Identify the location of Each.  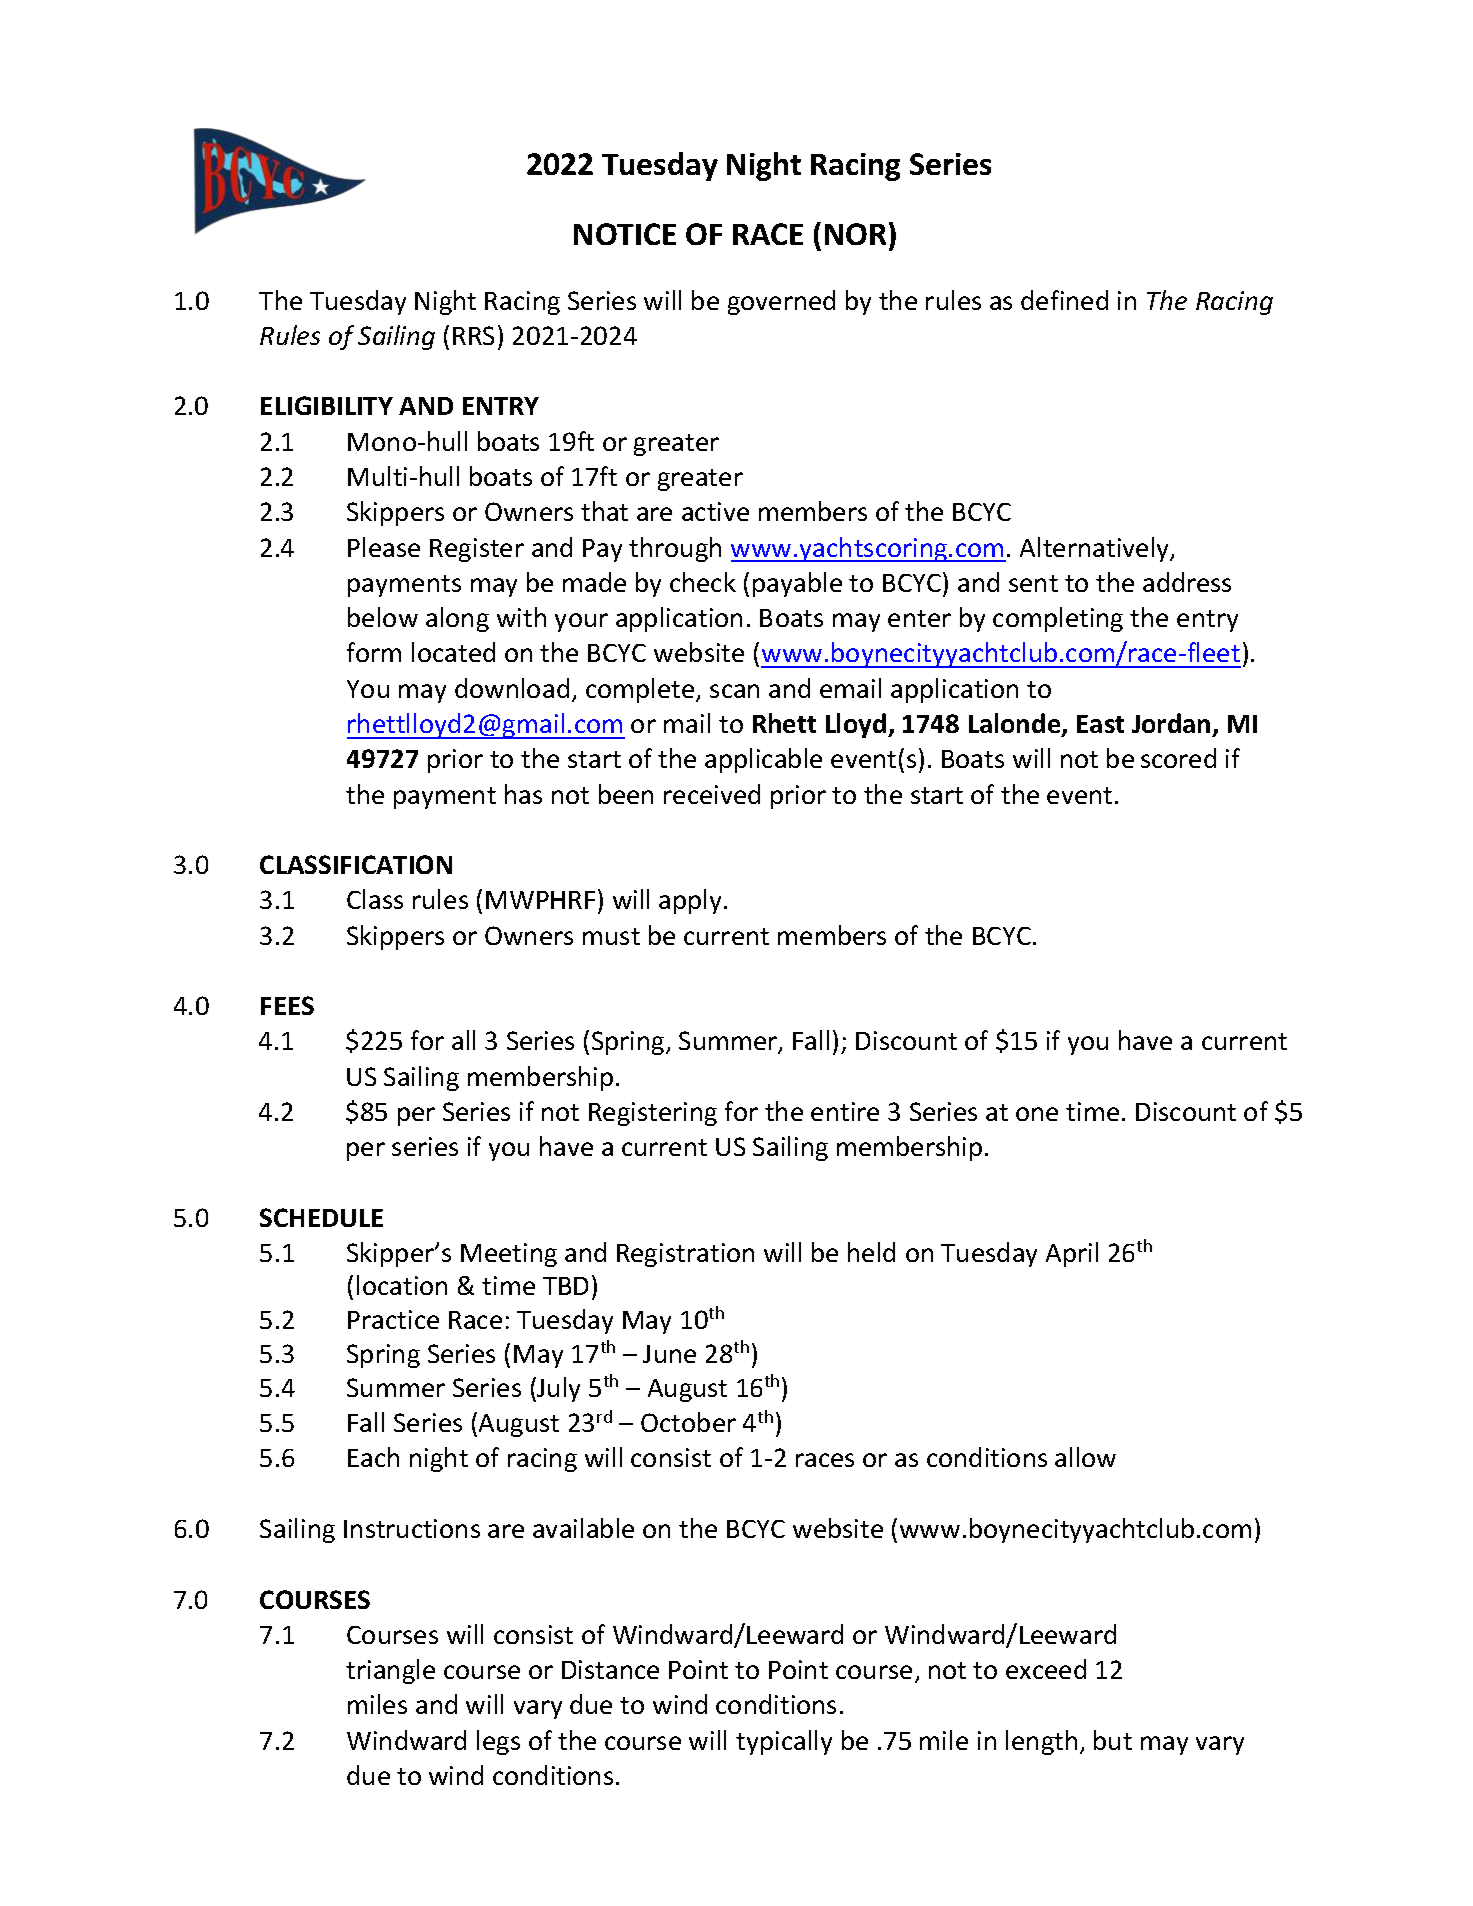
(373, 1457).
